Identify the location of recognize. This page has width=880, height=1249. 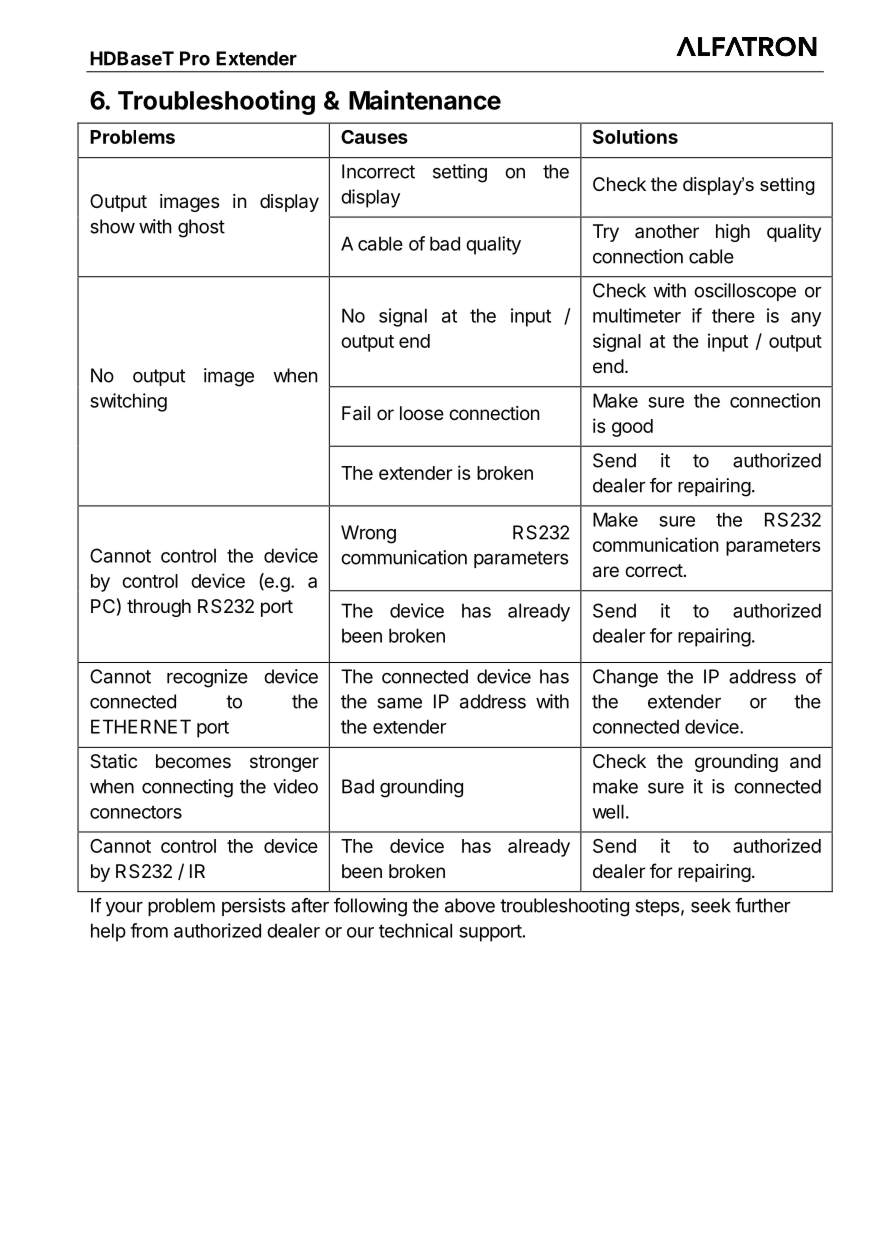
(207, 678).
